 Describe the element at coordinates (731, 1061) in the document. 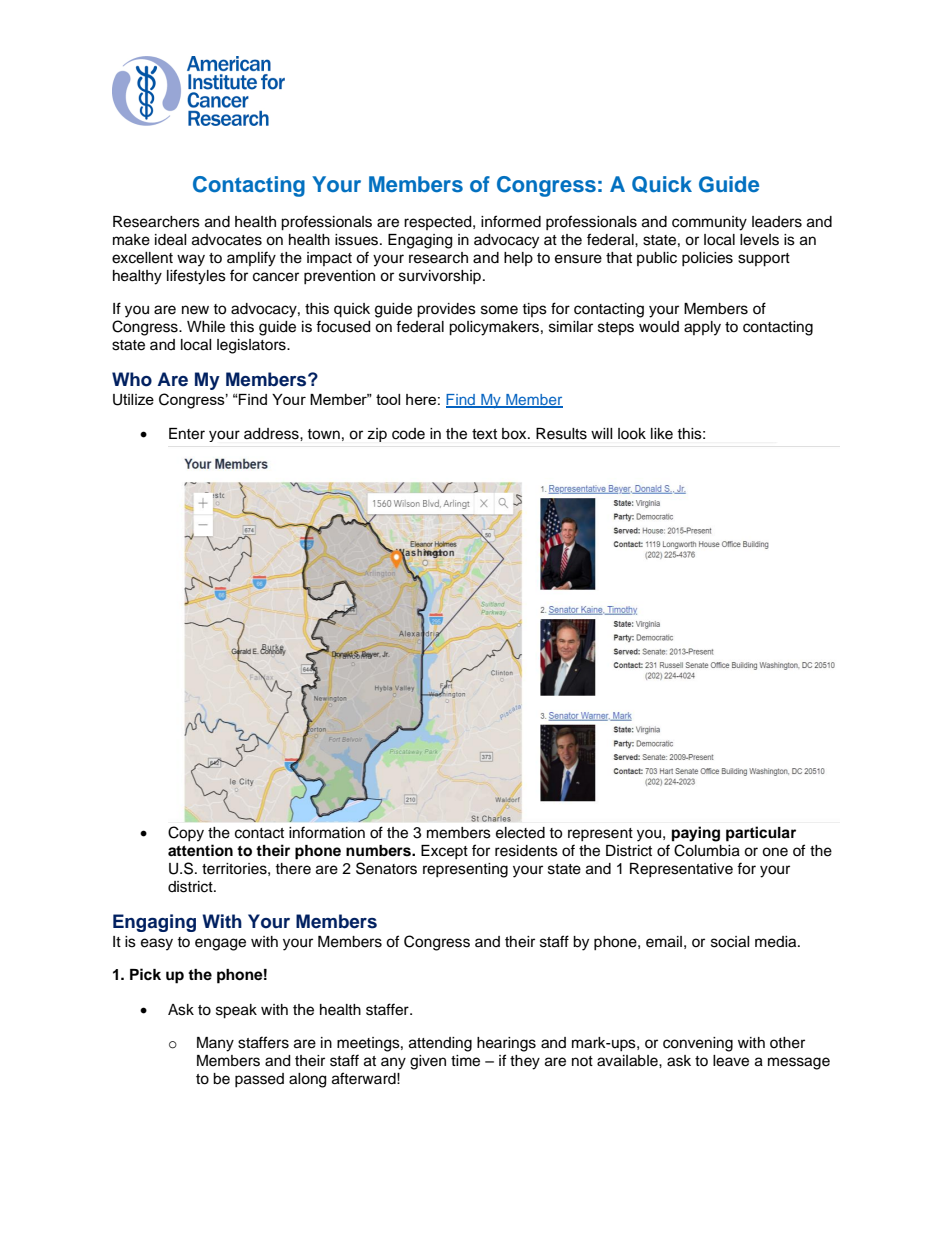

I see `leave` at that location.
